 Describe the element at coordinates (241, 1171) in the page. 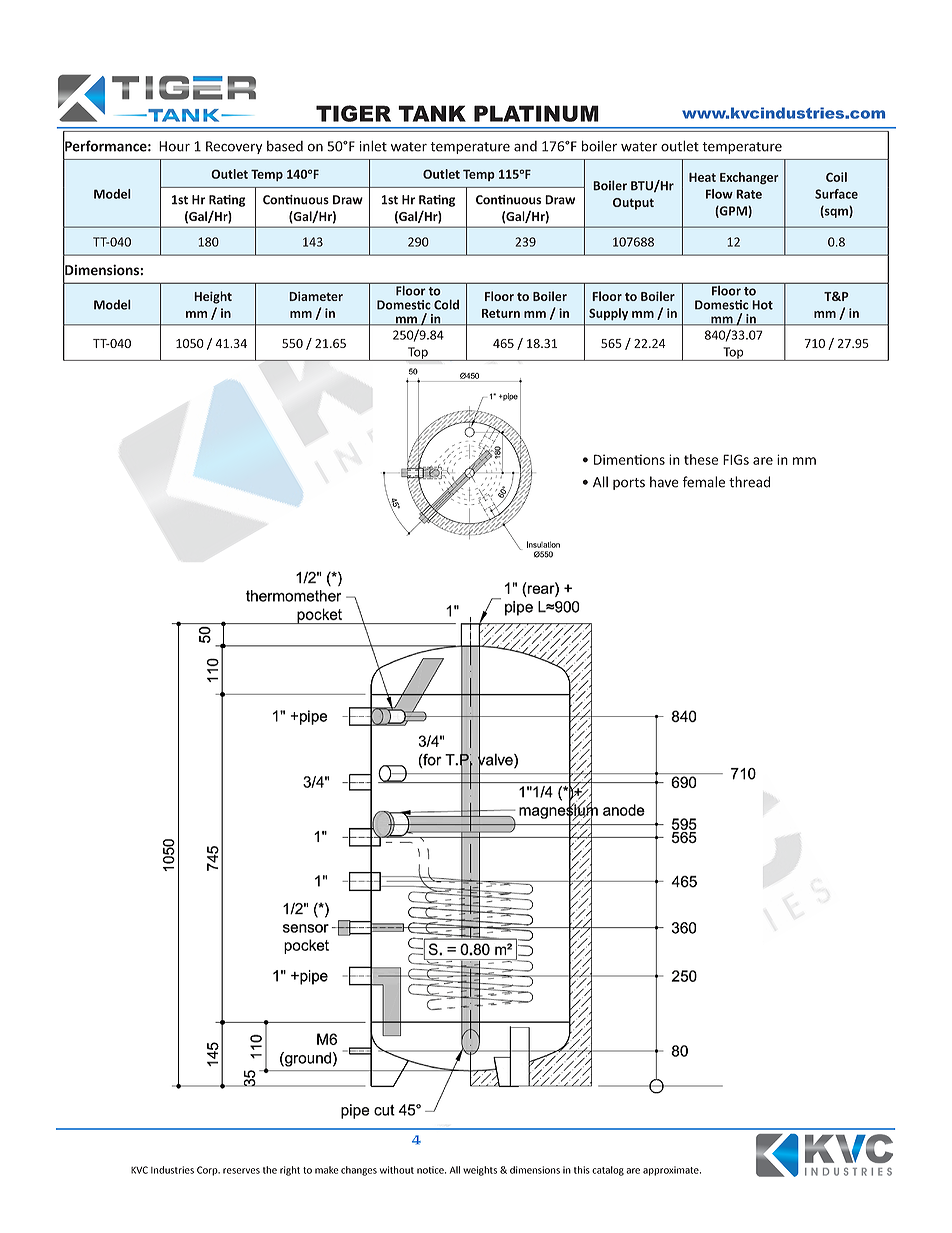

I see `reserves` at that location.
